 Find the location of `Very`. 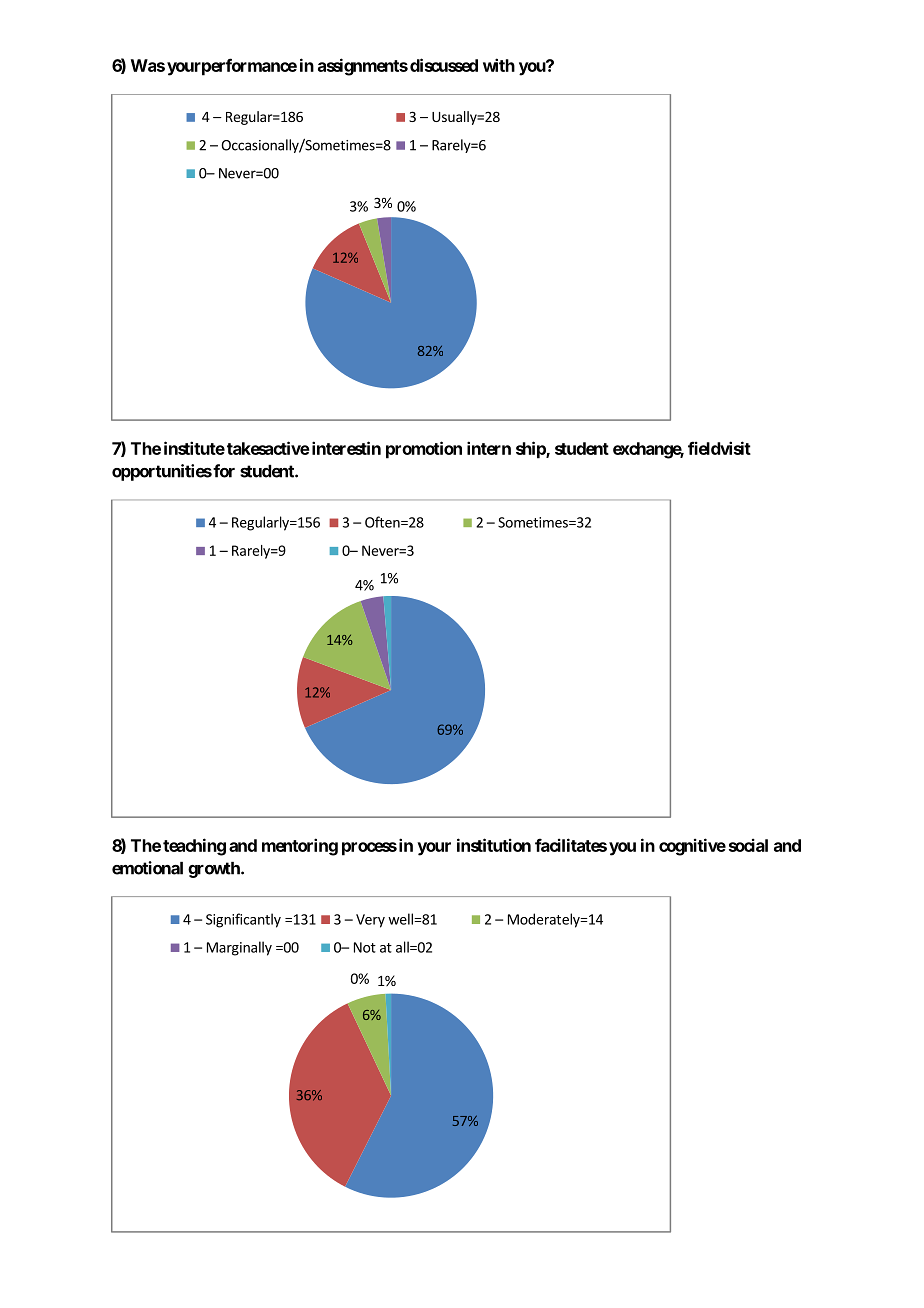

Very is located at coordinates (370, 921).
